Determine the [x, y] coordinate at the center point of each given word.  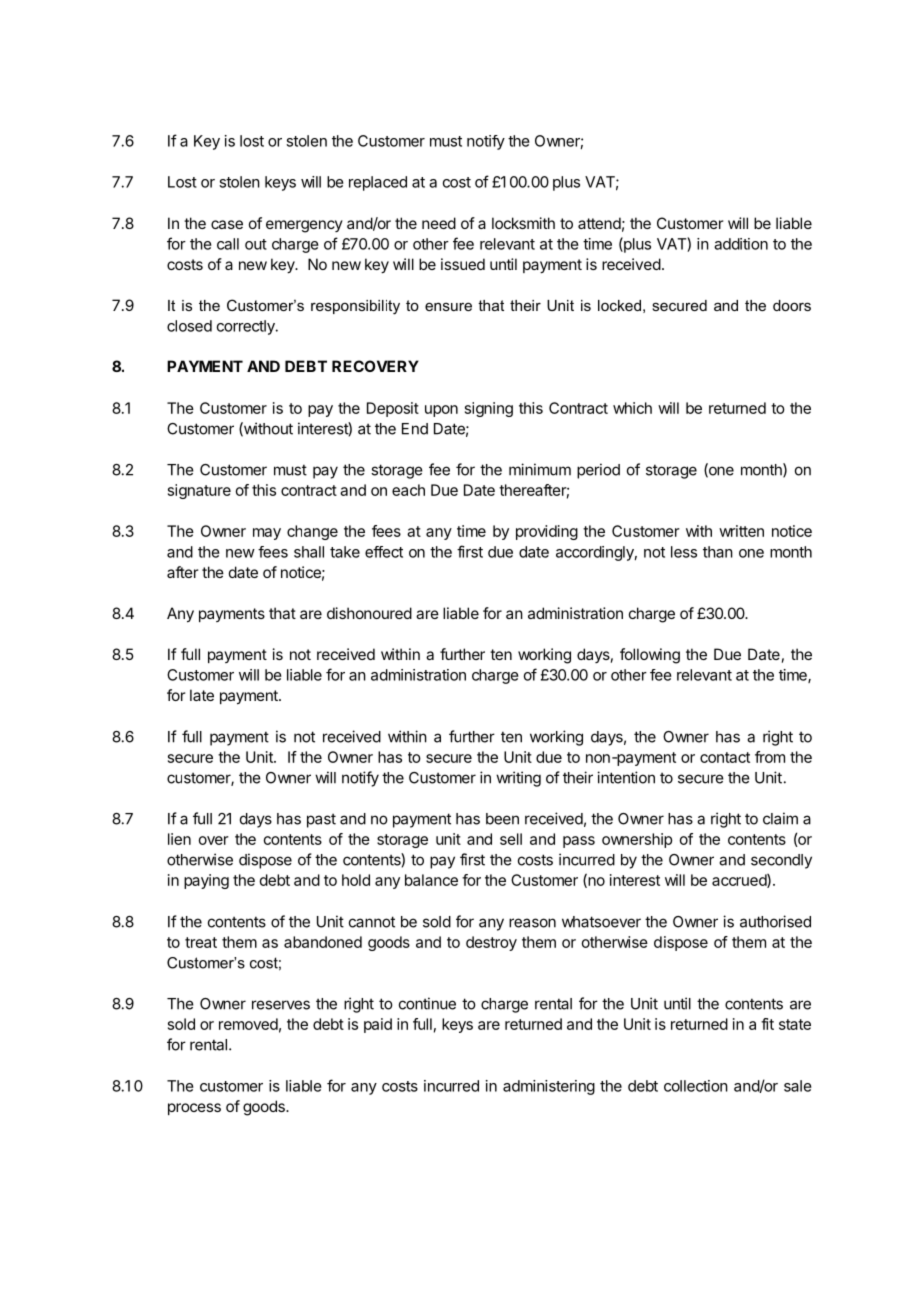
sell [511, 839]
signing [489, 409]
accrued [740, 881]
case [227, 224]
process [194, 1109]
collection [696, 1086]
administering [549, 1087]
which [632, 408]
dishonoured [369, 613]
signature [199, 491]
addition [741, 244]
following [650, 656]
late [202, 695]
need [439, 223]
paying [206, 881]
